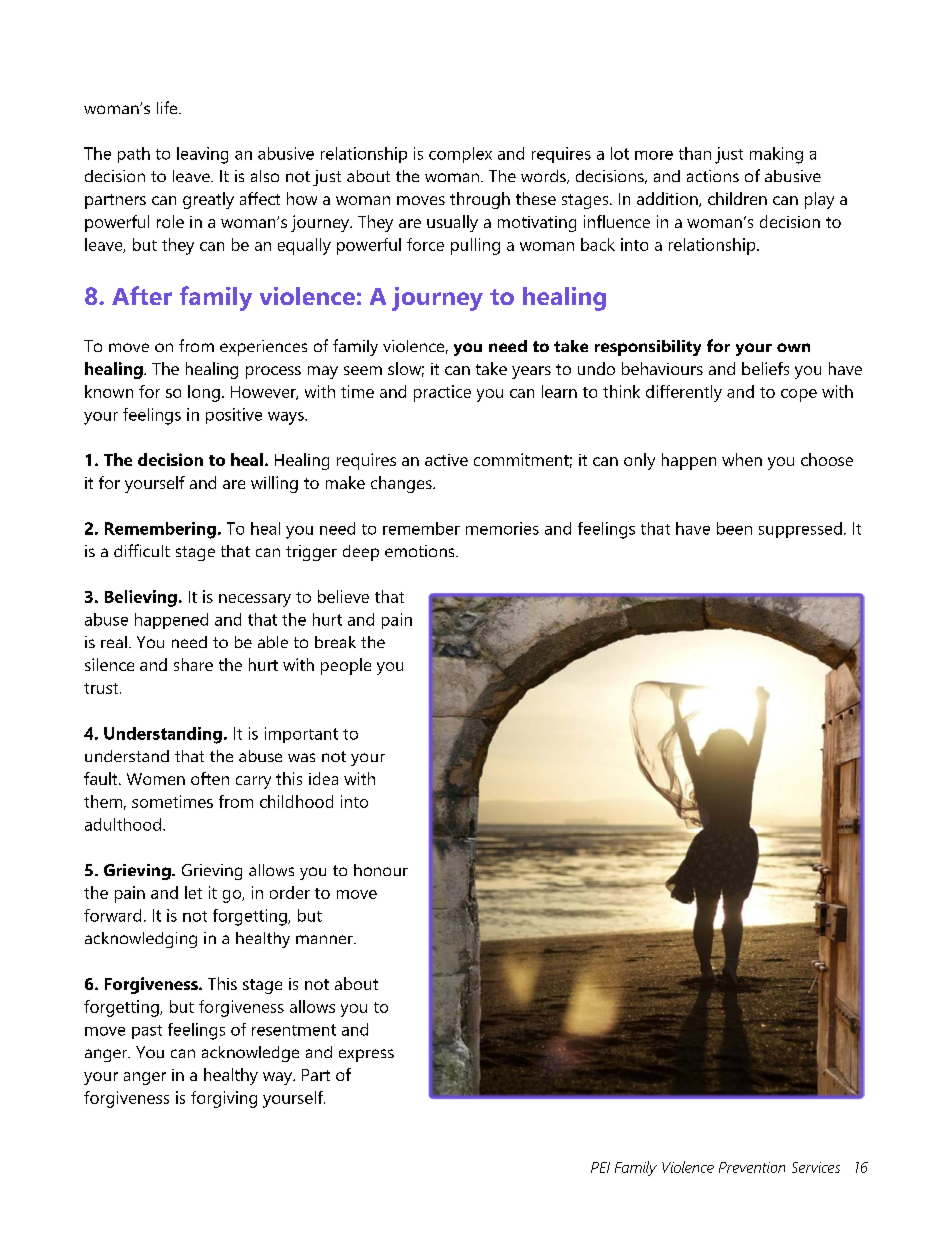 This document has height=1233, width=952. What do you see at coordinates (202, 155) in the document?
I see `leaving` at bounding box center [202, 155].
